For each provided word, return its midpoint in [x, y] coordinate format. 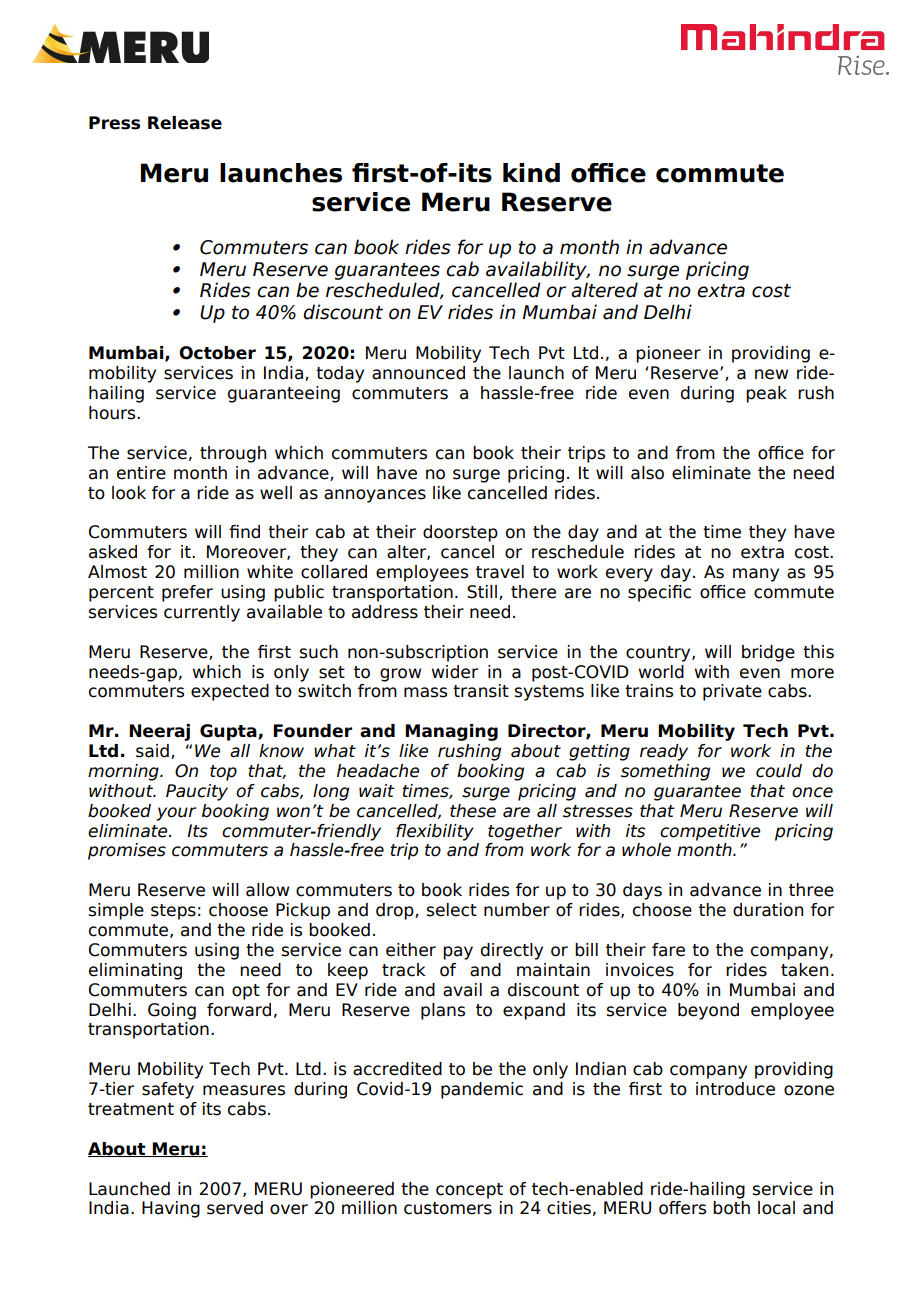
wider [455, 672]
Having [171, 1209]
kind [531, 173]
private [732, 692]
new [771, 374]
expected [230, 692]
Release [185, 123]
